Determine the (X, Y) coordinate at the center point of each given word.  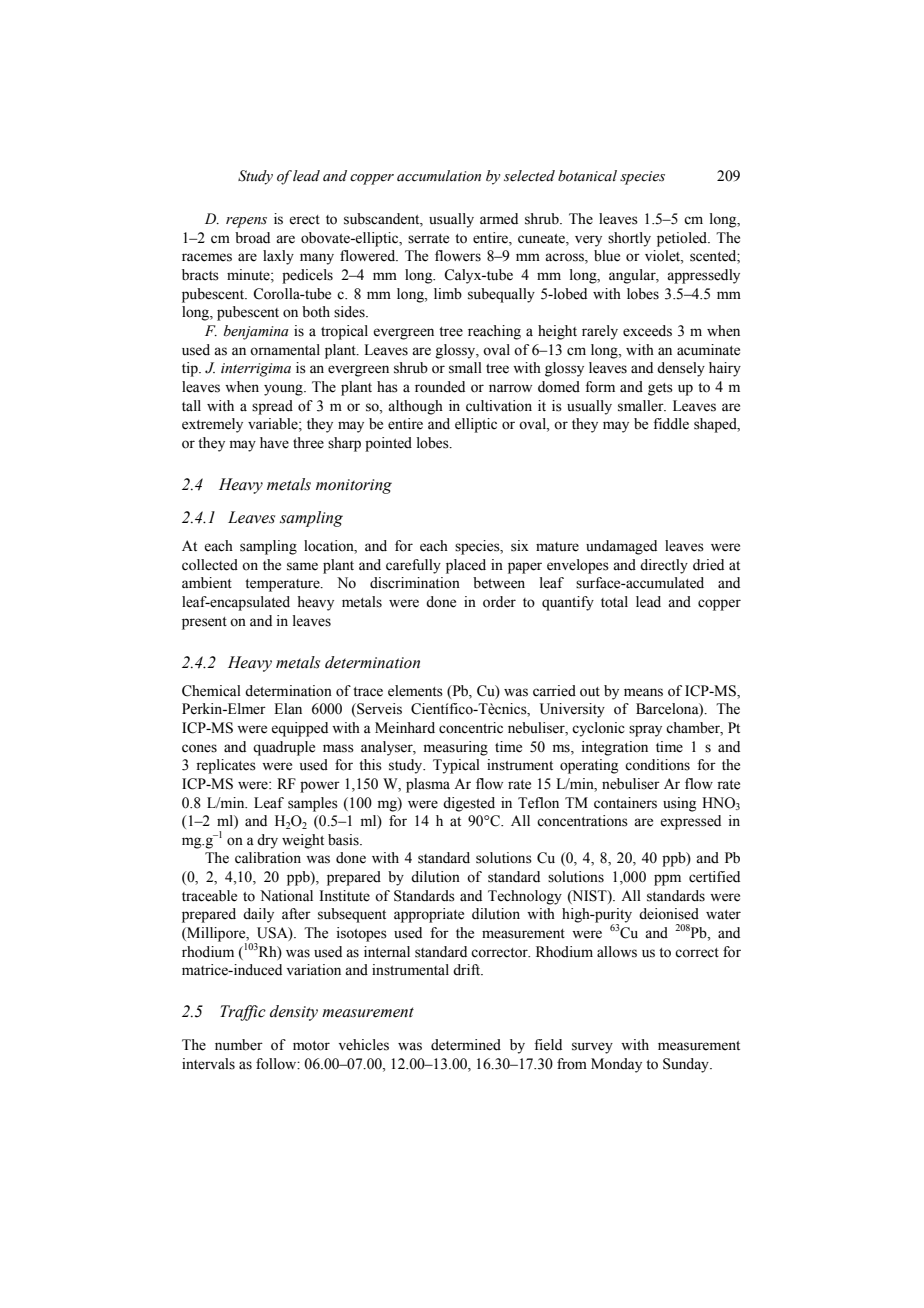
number (239, 1045)
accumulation (439, 176)
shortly (629, 239)
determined (466, 1045)
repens (246, 222)
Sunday (687, 1065)
